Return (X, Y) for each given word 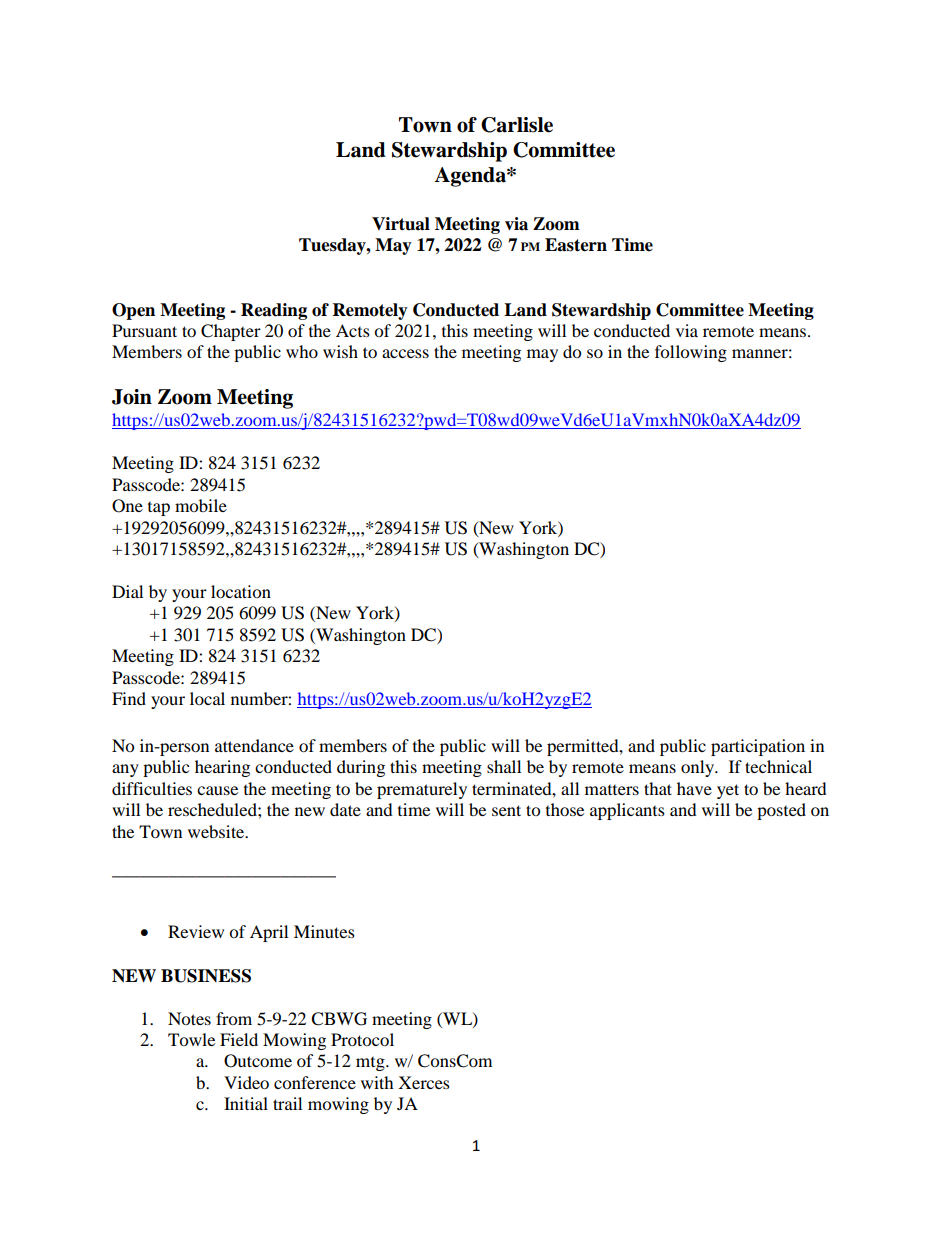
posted (781, 811)
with (377, 1082)
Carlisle (517, 125)
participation (758, 747)
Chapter (231, 332)
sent (506, 810)
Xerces (424, 1082)
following (691, 353)
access (405, 353)
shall (504, 766)
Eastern (576, 245)
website (217, 831)
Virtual (401, 224)
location (241, 591)
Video (246, 1082)
